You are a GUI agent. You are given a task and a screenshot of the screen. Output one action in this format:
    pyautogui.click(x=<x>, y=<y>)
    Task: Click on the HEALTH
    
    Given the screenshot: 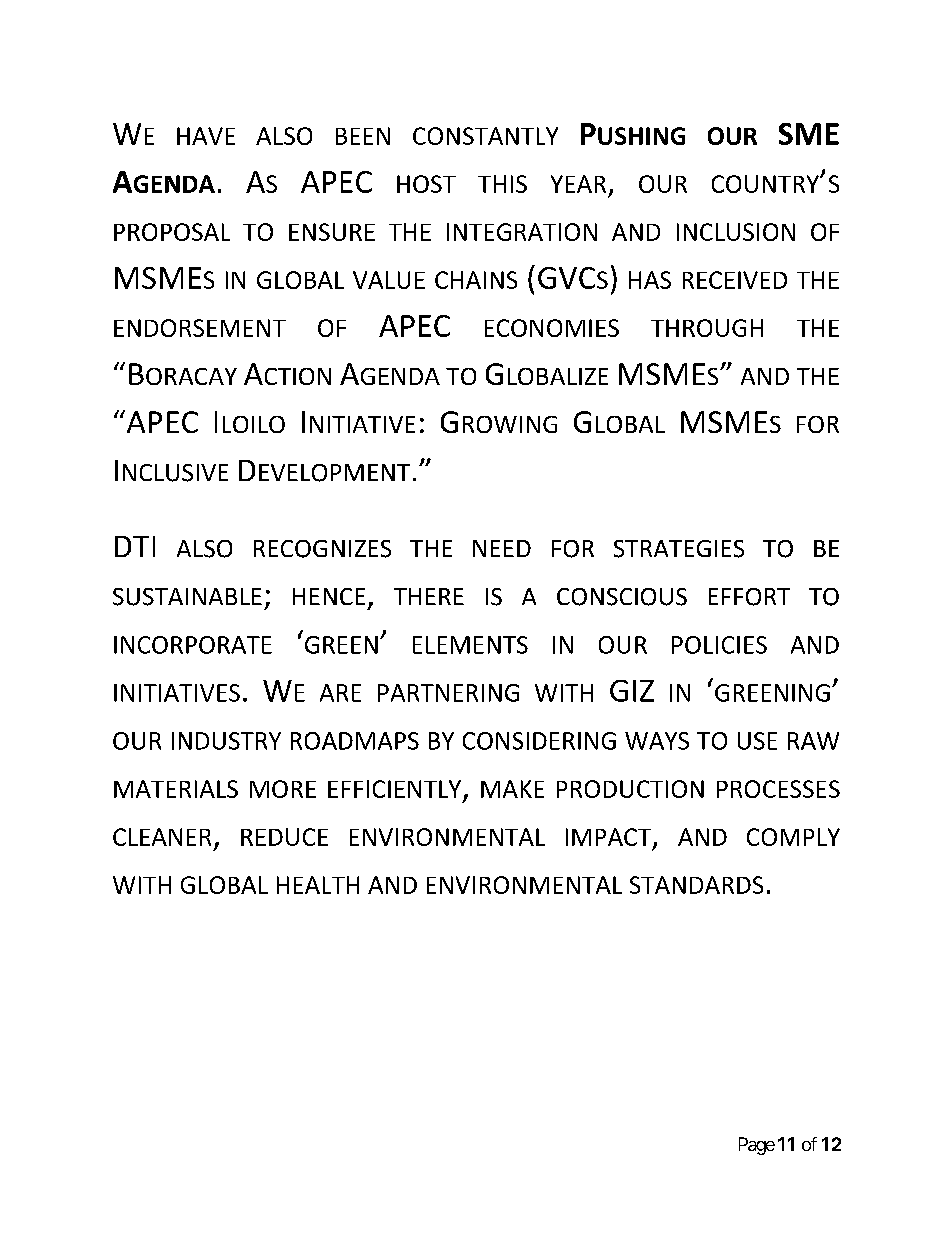 What is the action you would take?
    pyautogui.click(x=318, y=885)
